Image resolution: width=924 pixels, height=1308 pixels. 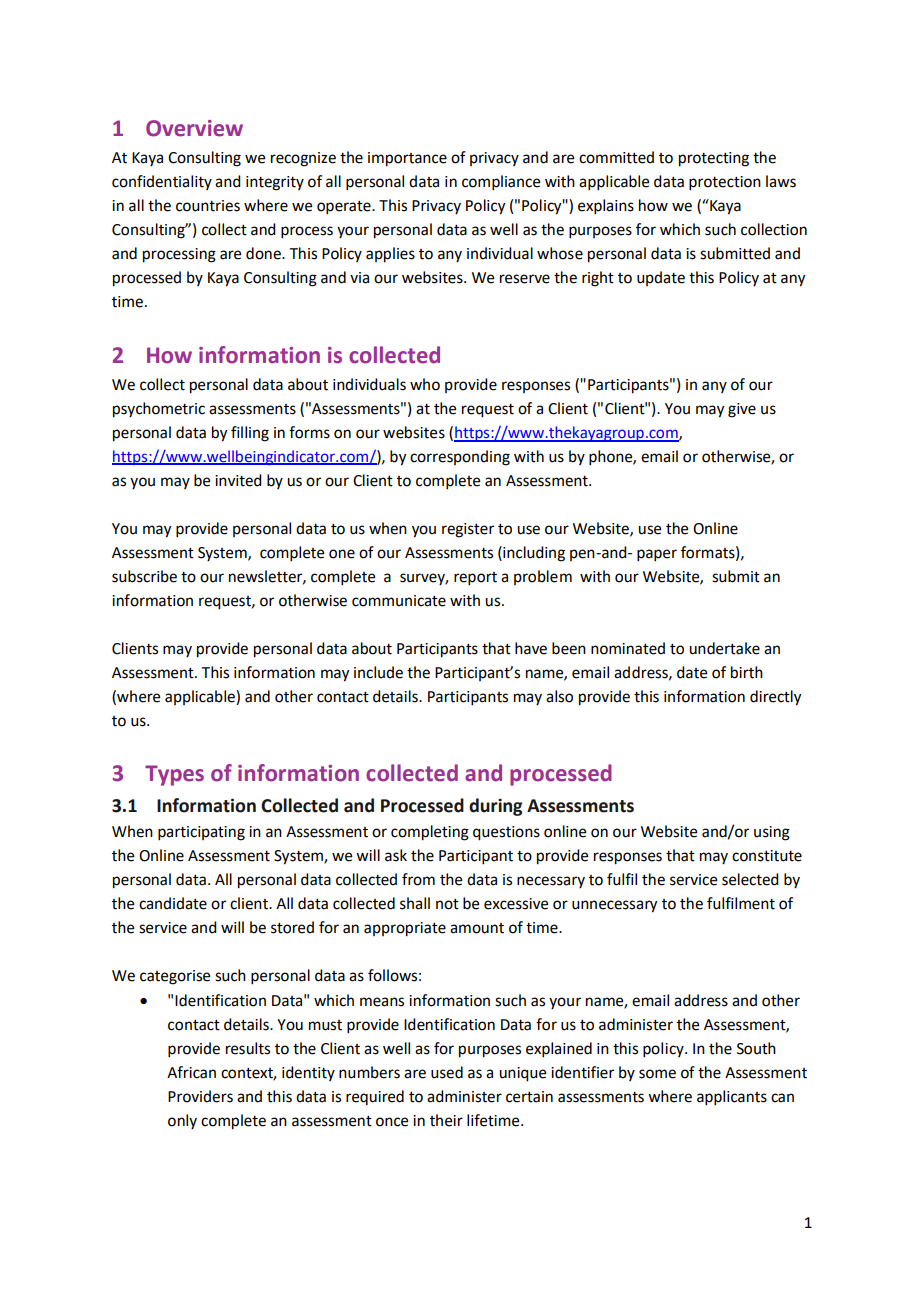 What do you see at coordinates (501, 183) in the document?
I see `compliance` at bounding box center [501, 183].
